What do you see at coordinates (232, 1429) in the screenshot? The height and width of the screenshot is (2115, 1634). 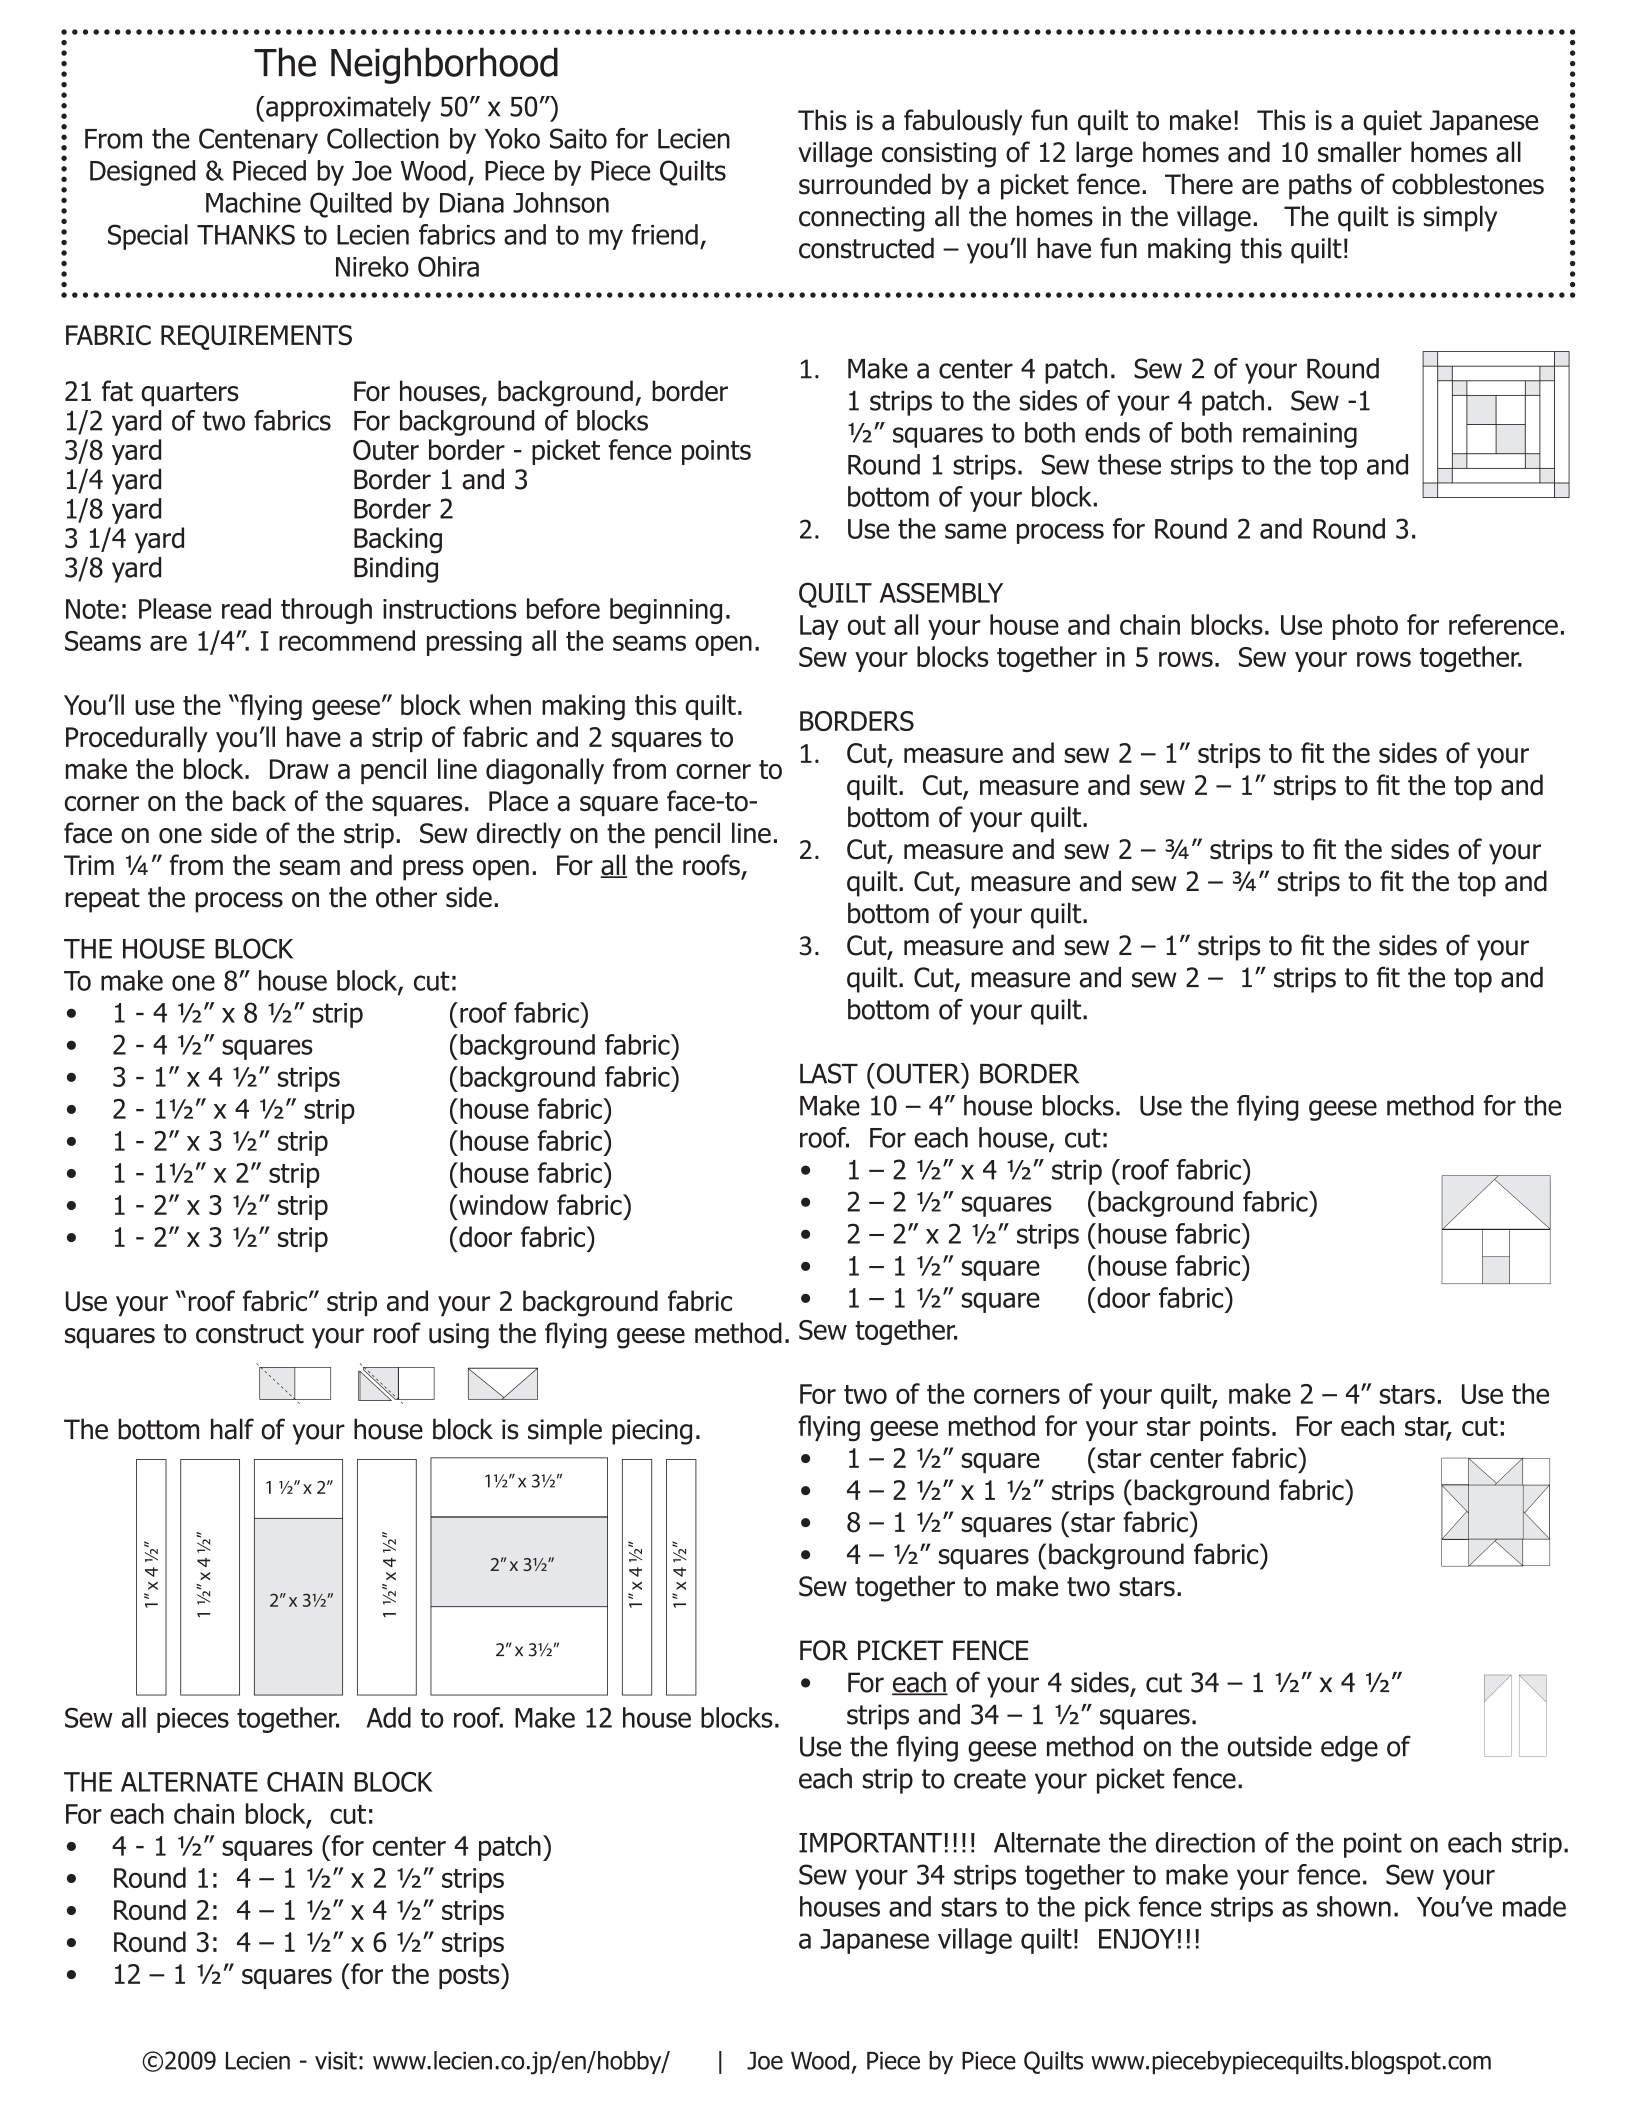 I see `half` at bounding box center [232, 1429].
